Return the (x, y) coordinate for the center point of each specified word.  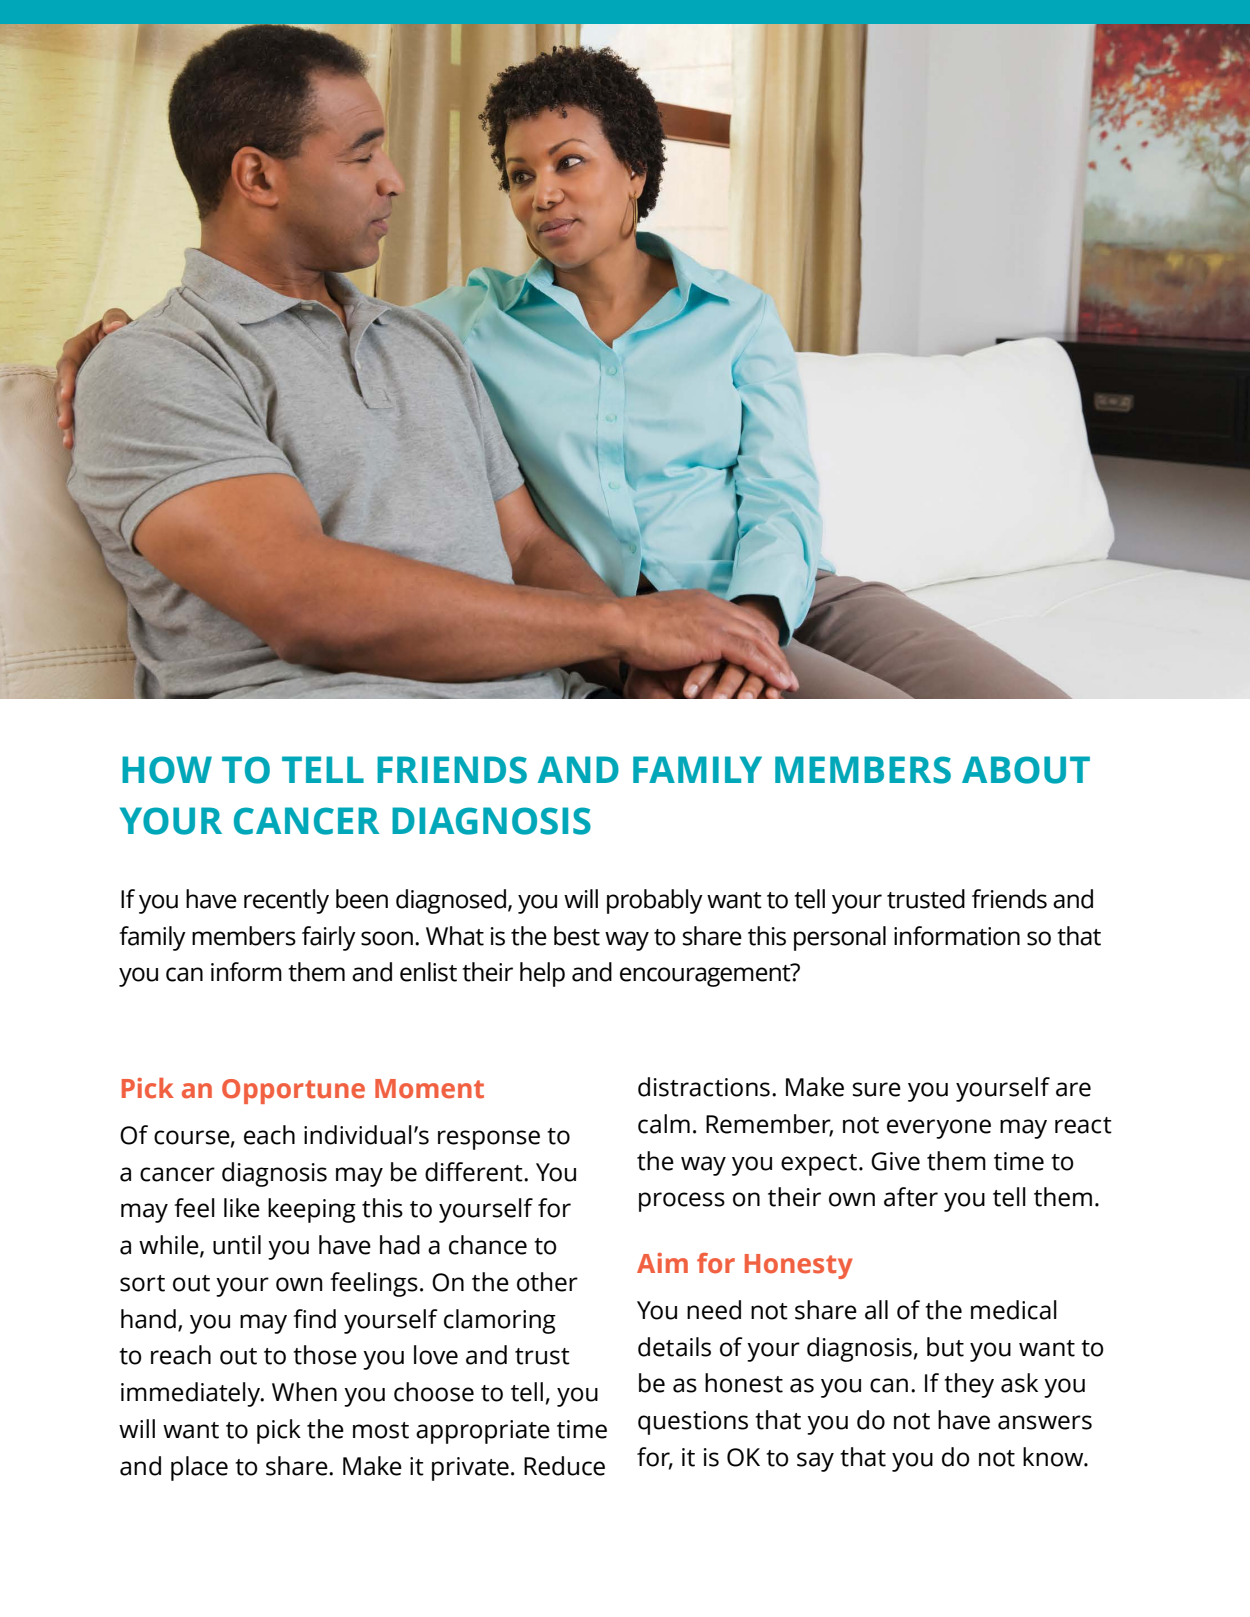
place (199, 1468)
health (501, 405)
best (577, 936)
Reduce (564, 1466)
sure (877, 1089)
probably (655, 901)
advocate (311, 405)
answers (1045, 1422)
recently (286, 901)
